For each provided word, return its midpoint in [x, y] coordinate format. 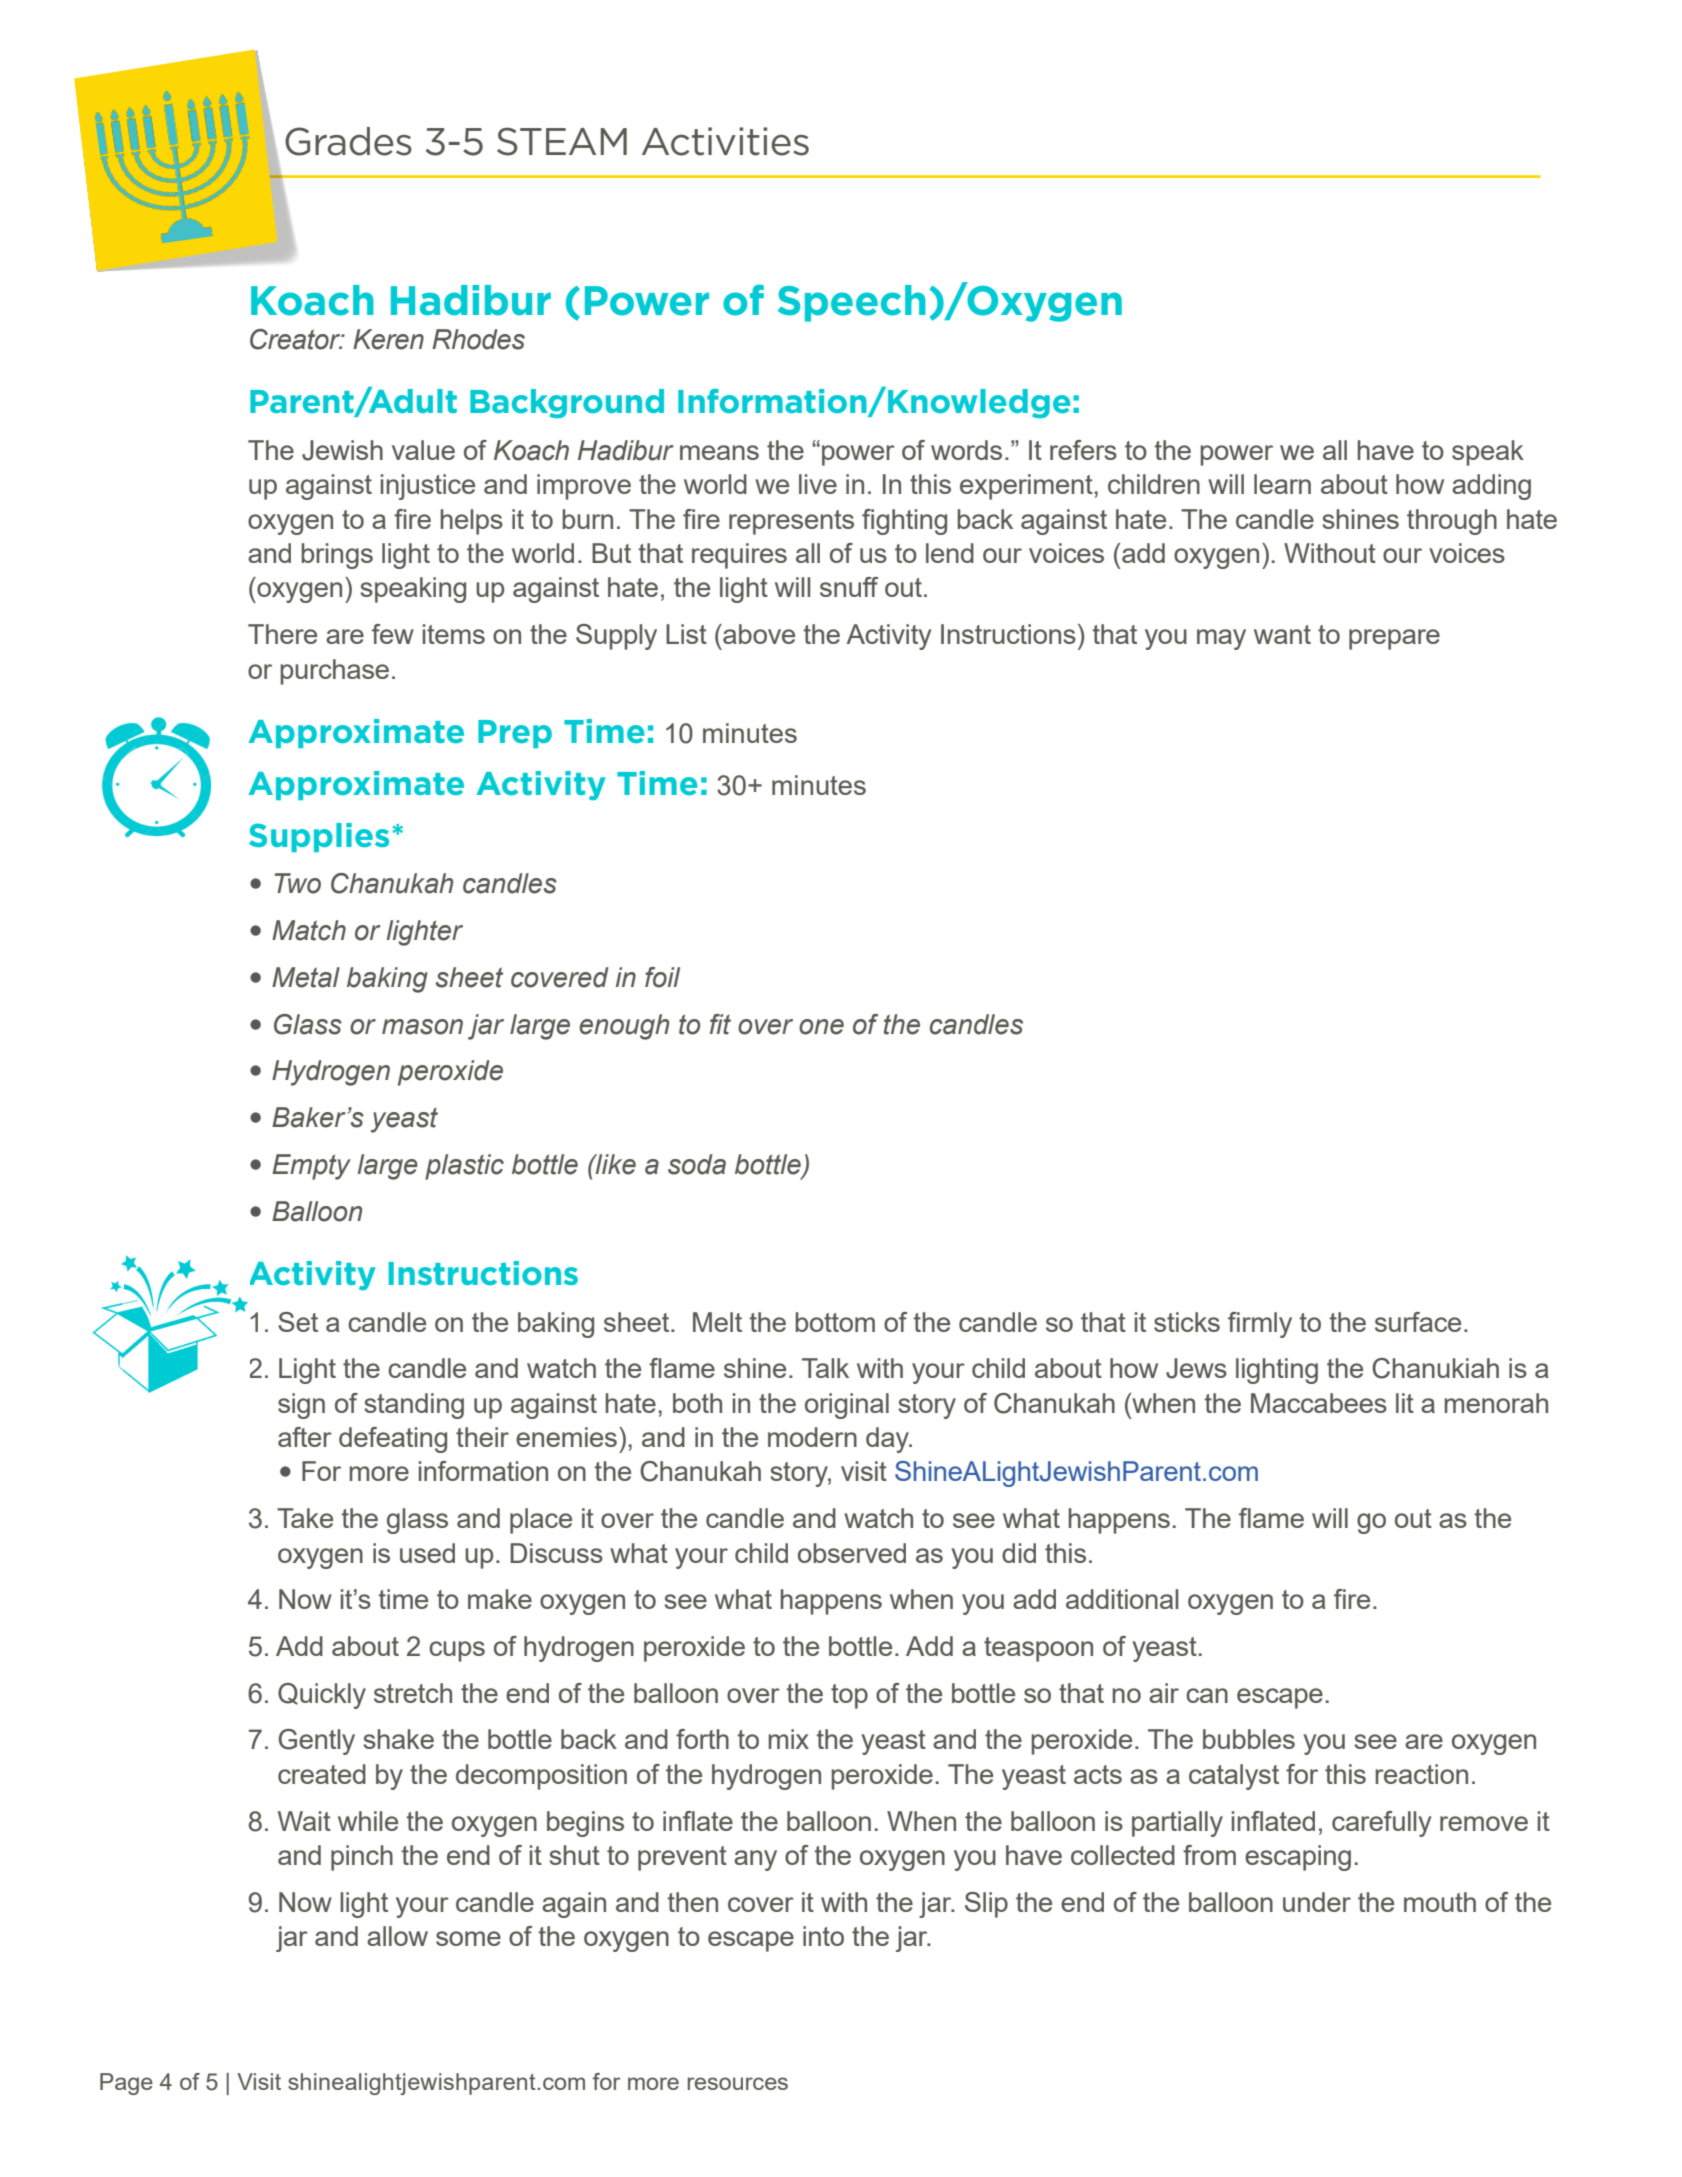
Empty [311, 1167]
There [282, 634]
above [758, 634]
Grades [348, 141]
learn [1282, 484]
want [1282, 634]
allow [397, 1936]
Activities [725, 141]
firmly [1260, 1325]
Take [305, 1518]
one [821, 1027]
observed [852, 1553]
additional [1122, 1599]
